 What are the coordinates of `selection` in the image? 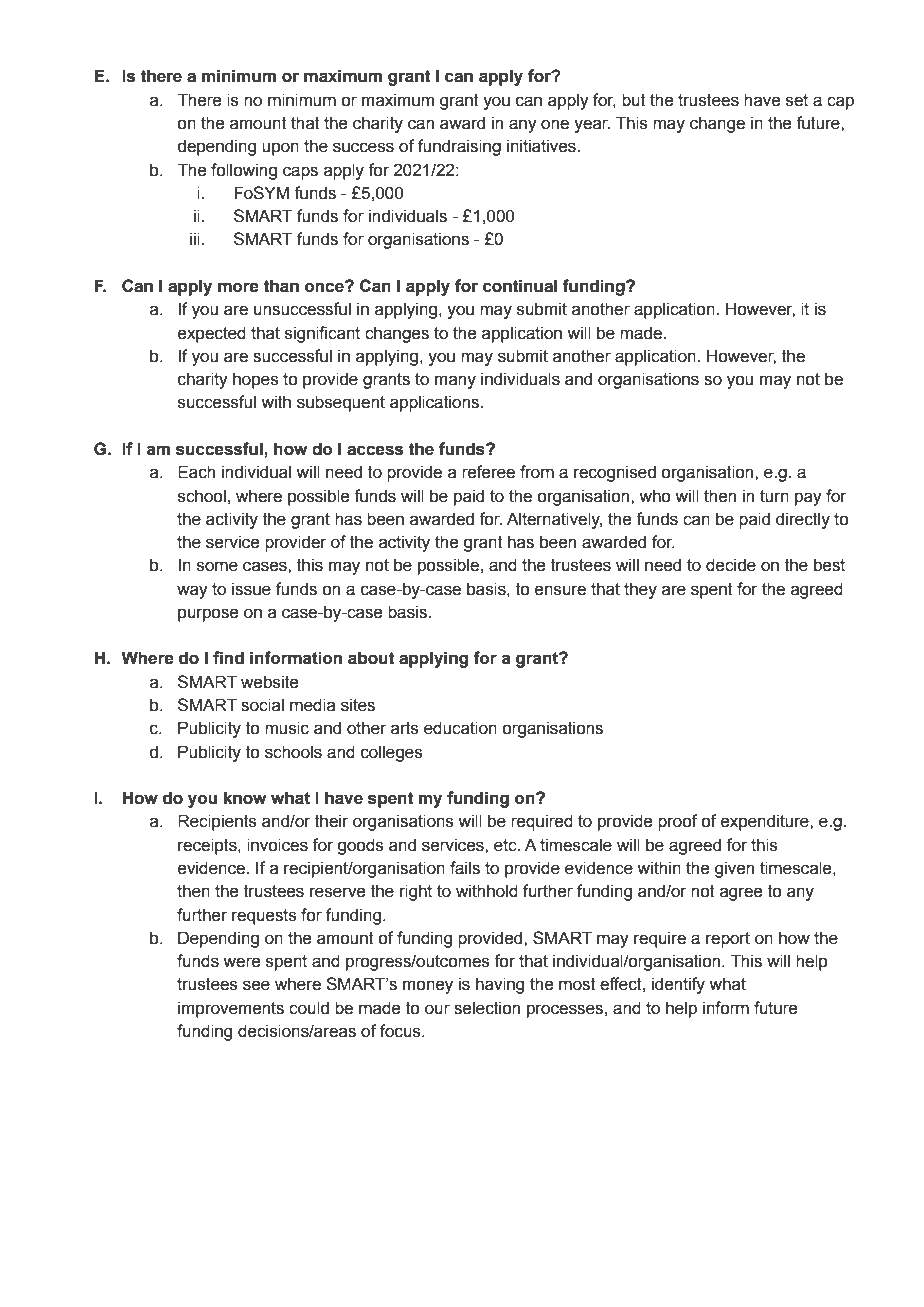 It's located at (487, 1008).
